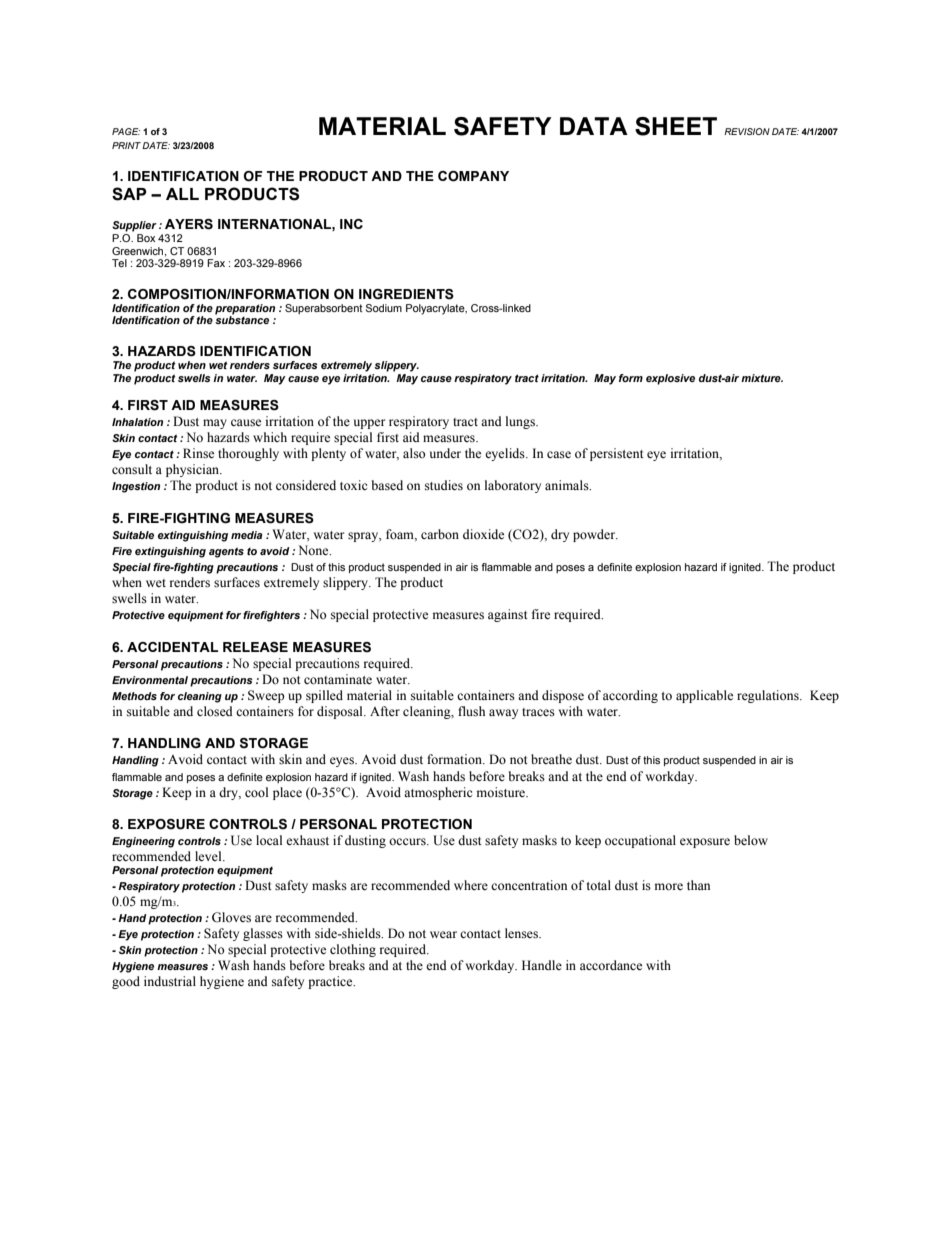  Describe the element at coordinates (231, 917) in the page. I see `Gloves` at that location.
